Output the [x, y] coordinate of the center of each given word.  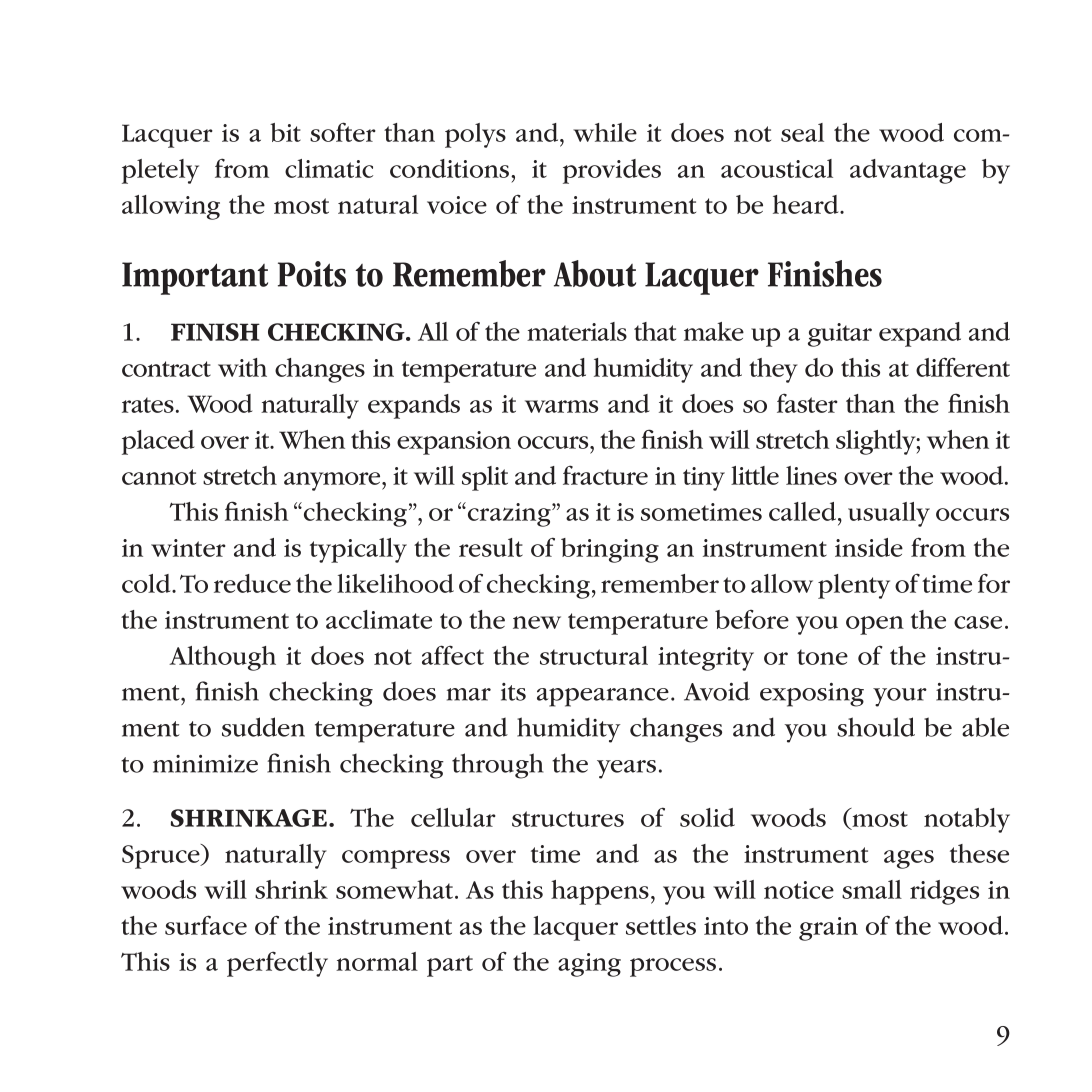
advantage [908, 171]
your [900, 697]
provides [612, 171]
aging [589, 965]
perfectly [277, 964]
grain [828, 929]
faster [807, 403]
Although [222, 658]
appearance [603, 697]
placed [158, 442]
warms [561, 406]
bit [285, 132]
